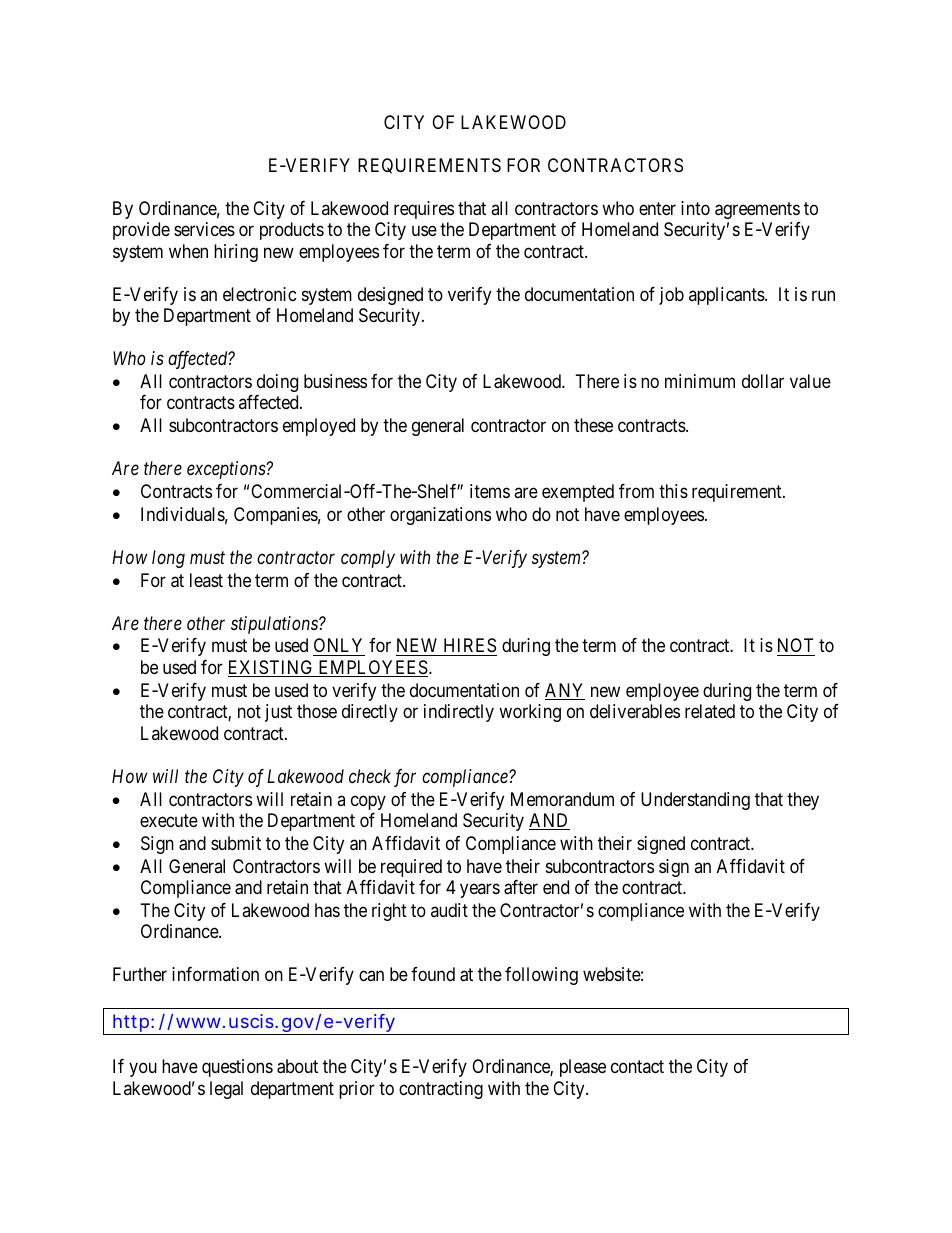 This page has height=1233, width=952. What do you see at coordinates (204, 229) in the page?
I see `services` at bounding box center [204, 229].
